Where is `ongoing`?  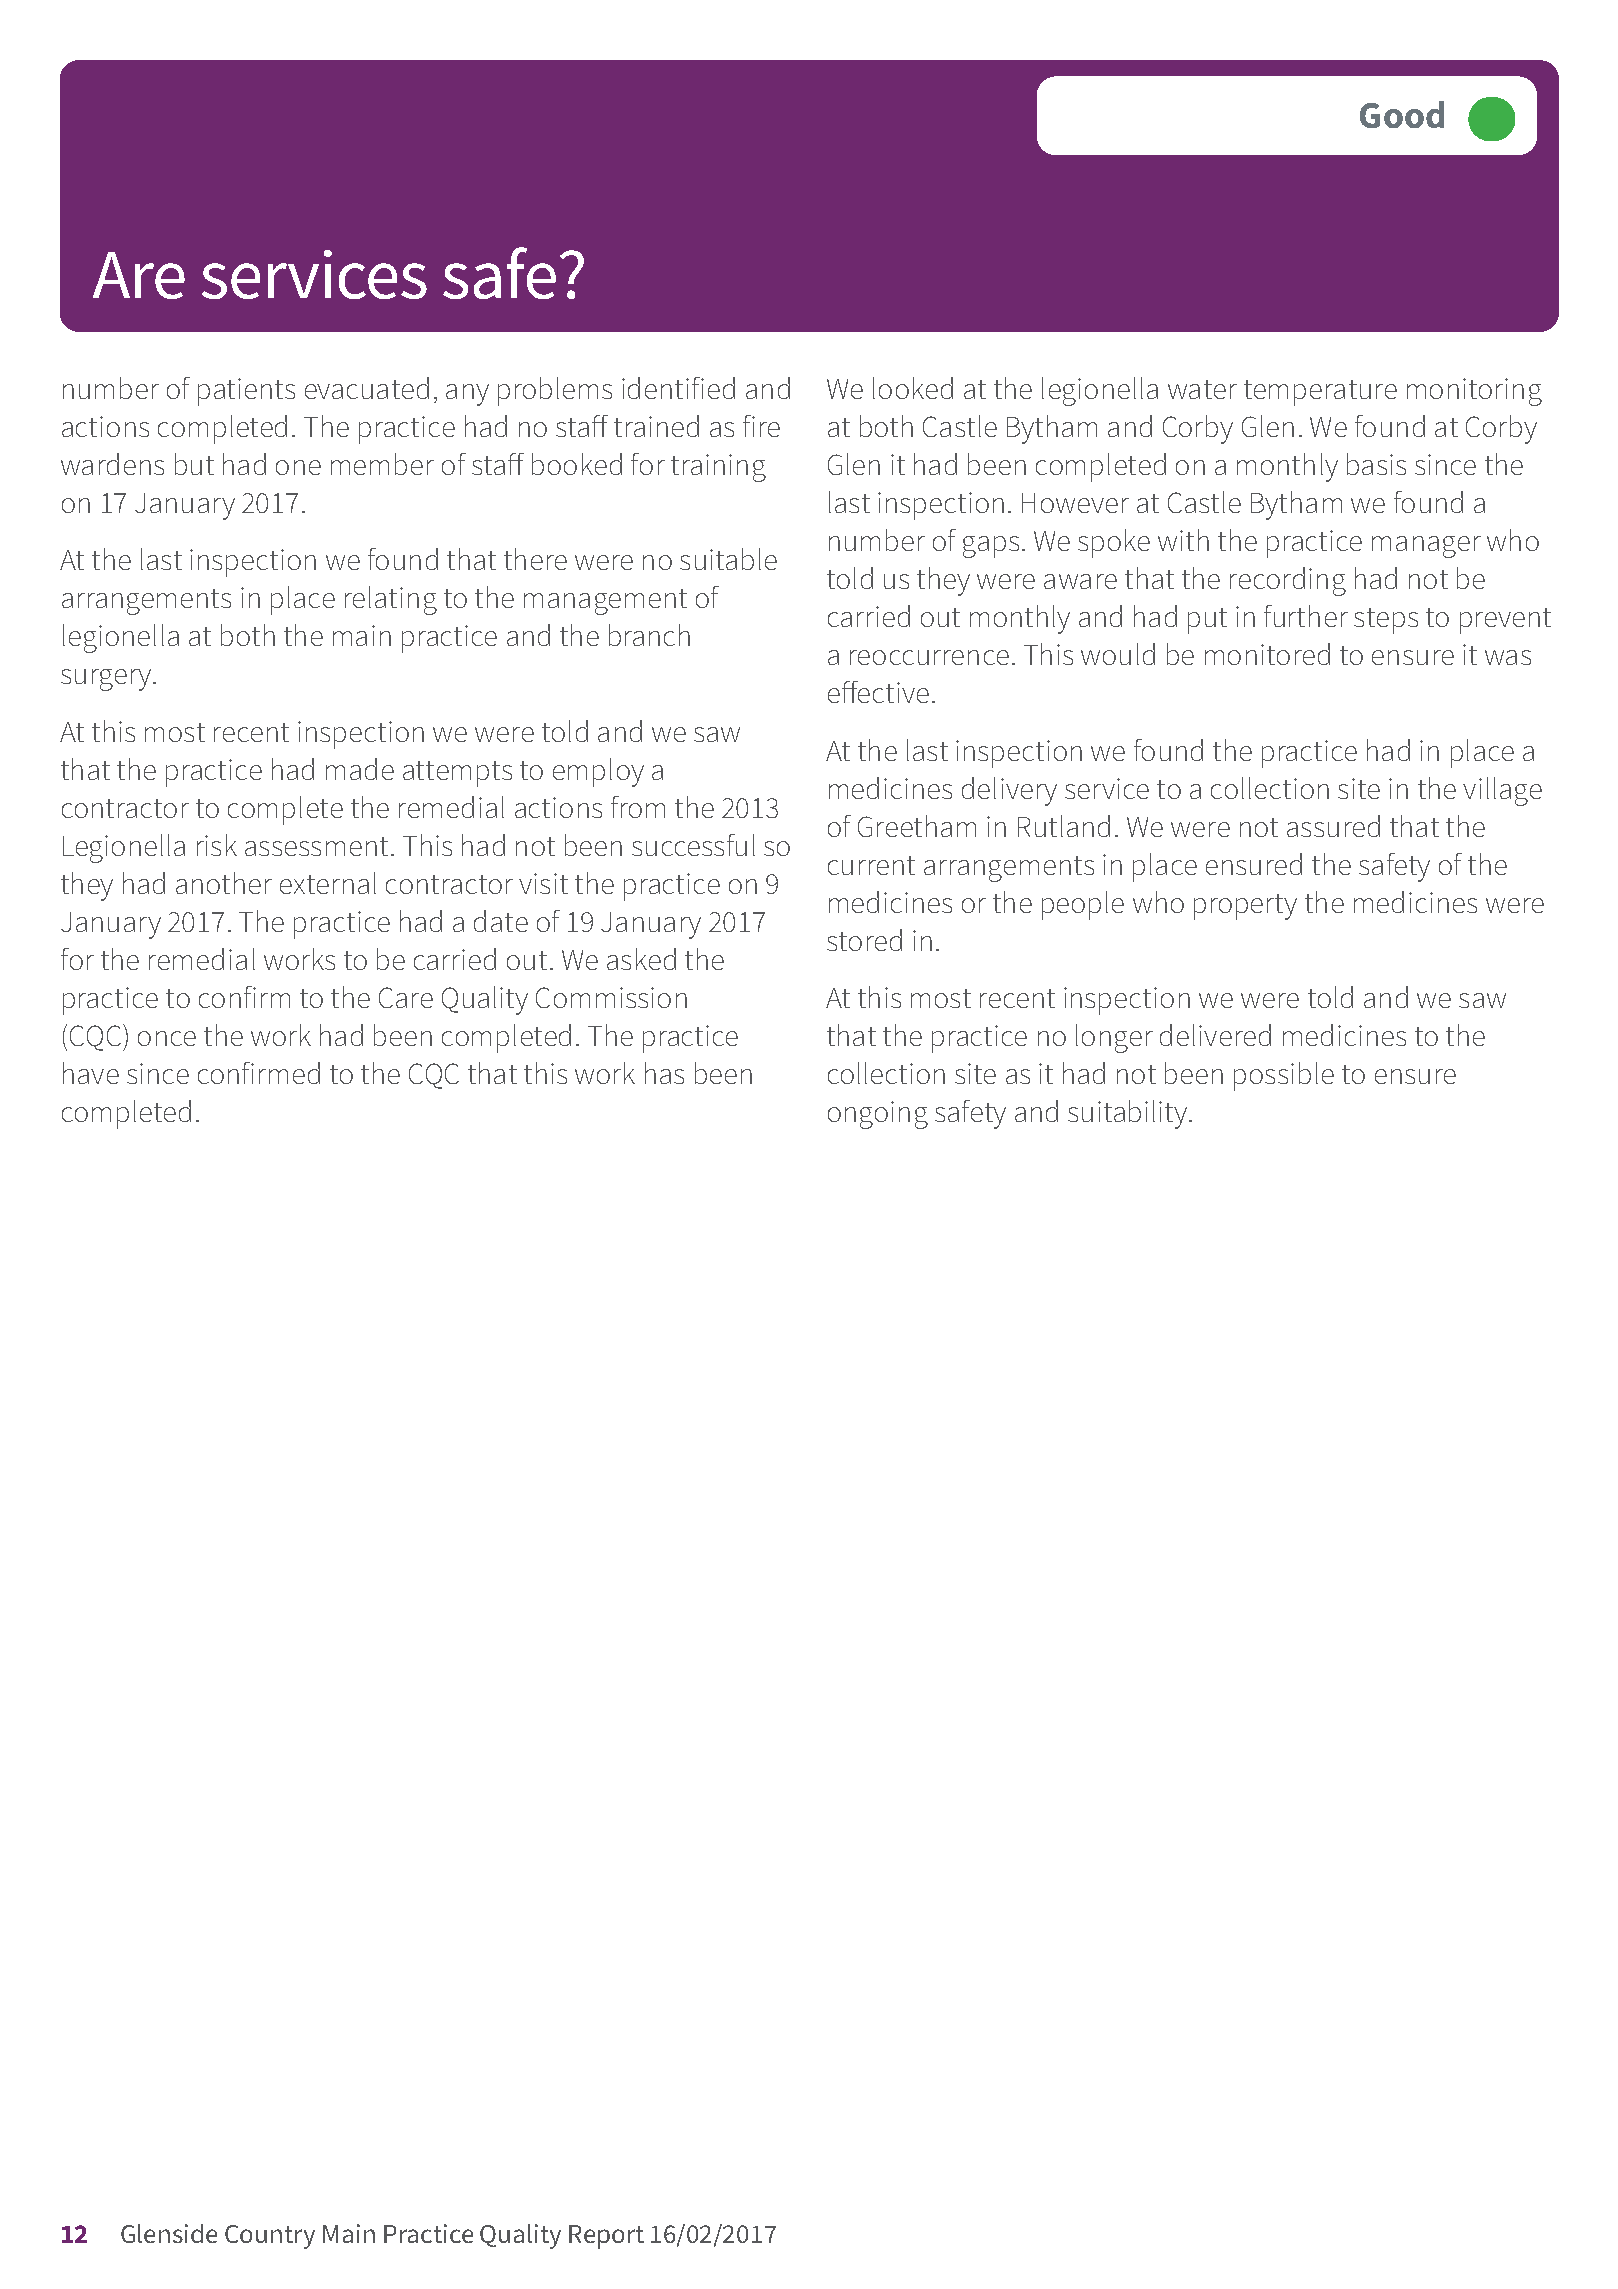 ongoing is located at coordinates (878, 1115).
